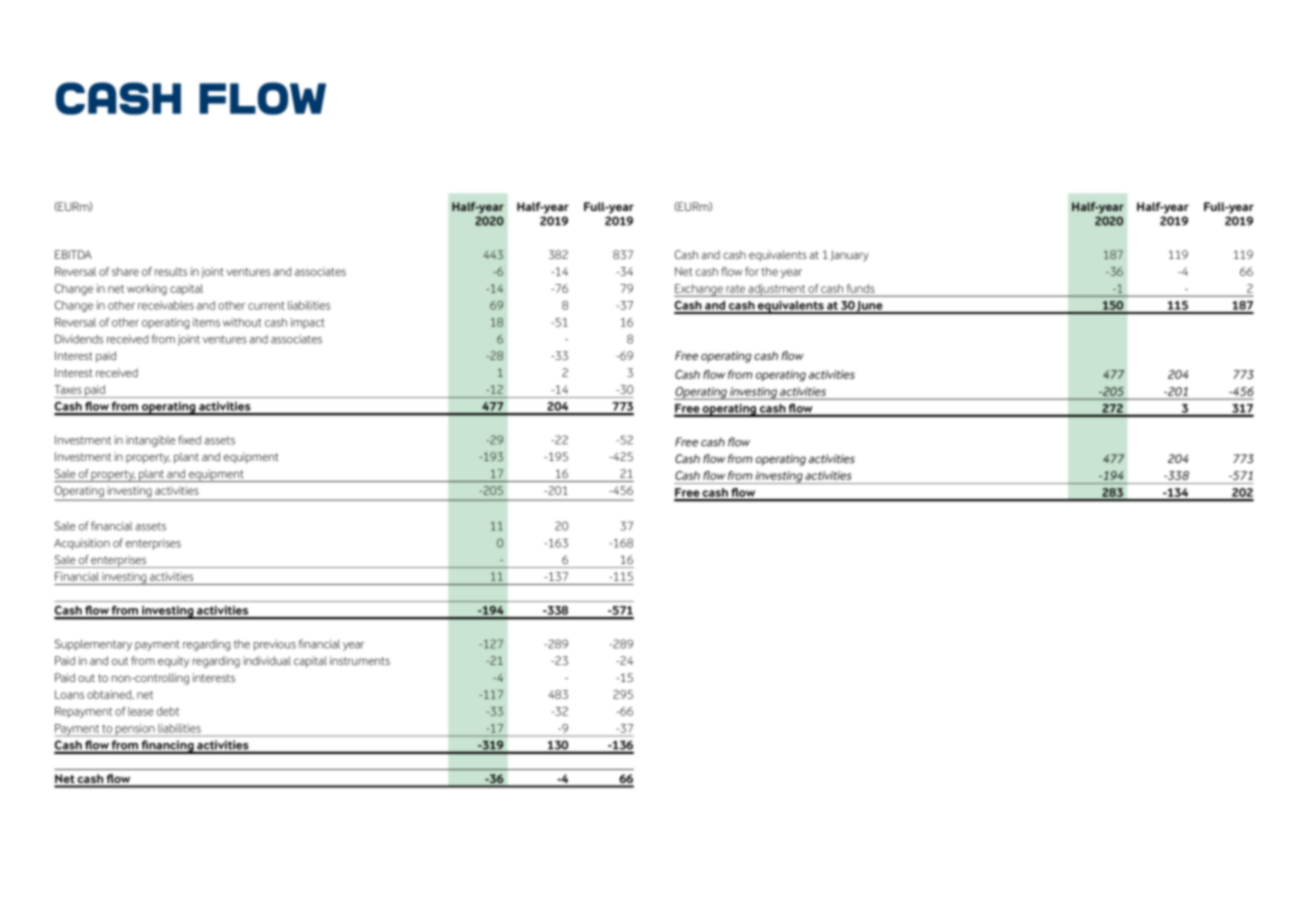  I want to click on June, so click(870, 307).
